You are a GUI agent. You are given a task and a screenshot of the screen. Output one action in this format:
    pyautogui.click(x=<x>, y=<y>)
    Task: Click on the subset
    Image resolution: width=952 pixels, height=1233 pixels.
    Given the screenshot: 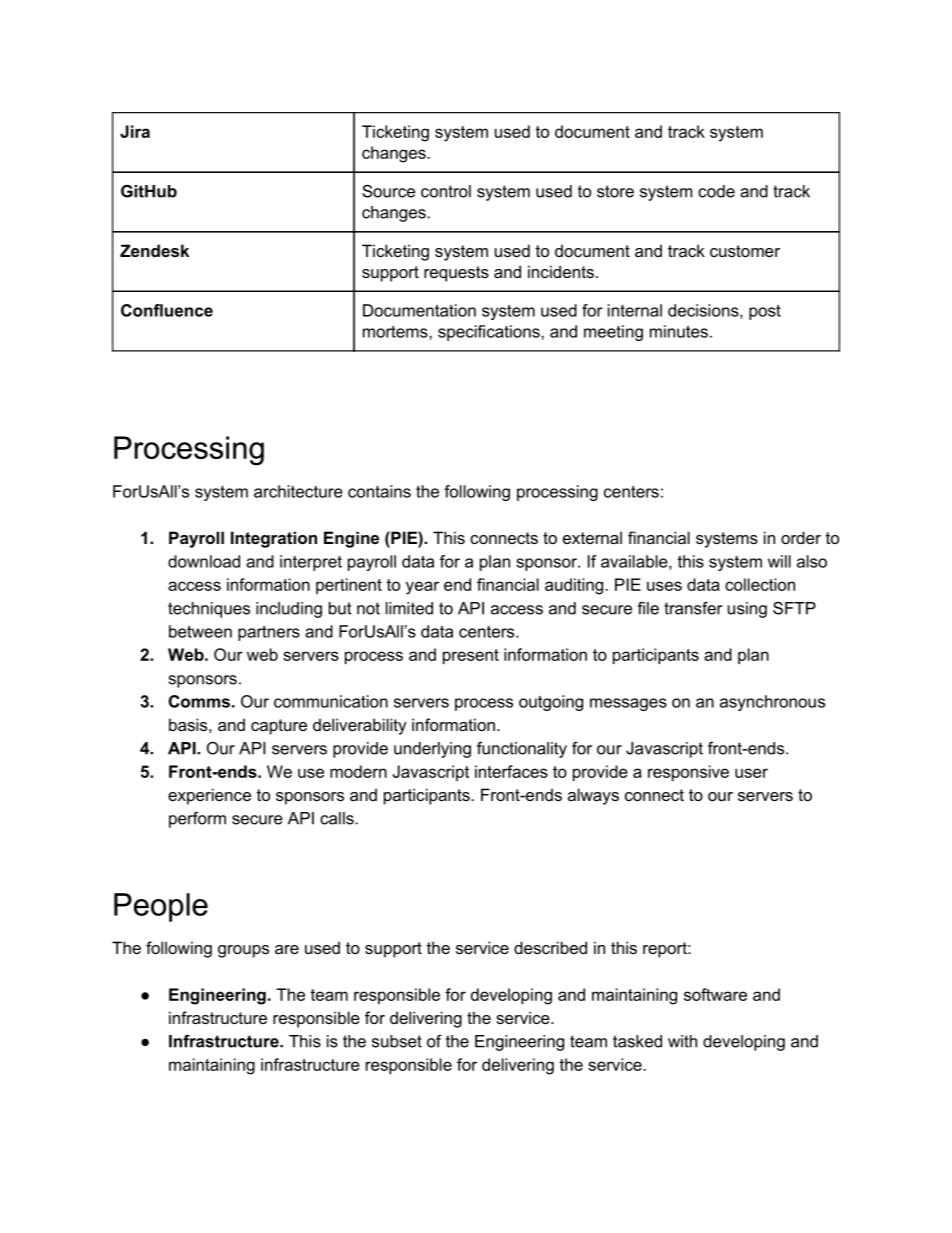 What is the action you would take?
    pyautogui.click(x=397, y=1041)
